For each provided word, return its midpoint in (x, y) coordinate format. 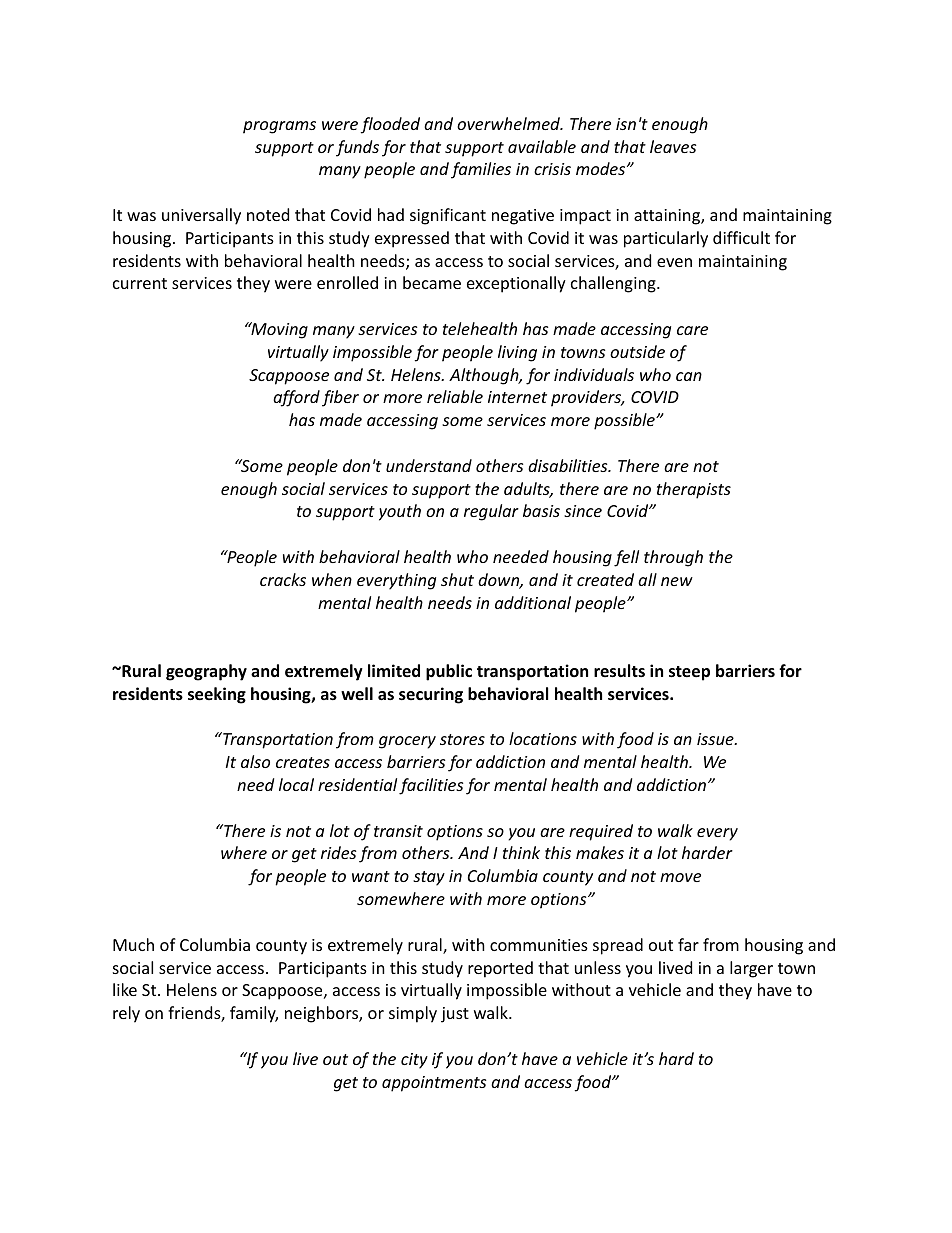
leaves (673, 146)
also (255, 761)
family (254, 1014)
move (680, 877)
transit (398, 831)
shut (457, 579)
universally (201, 216)
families (481, 170)
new (677, 581)
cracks (283, 579)
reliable (455, 396)
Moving (278, 330)
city (414, 1061)
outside (637, 351)
